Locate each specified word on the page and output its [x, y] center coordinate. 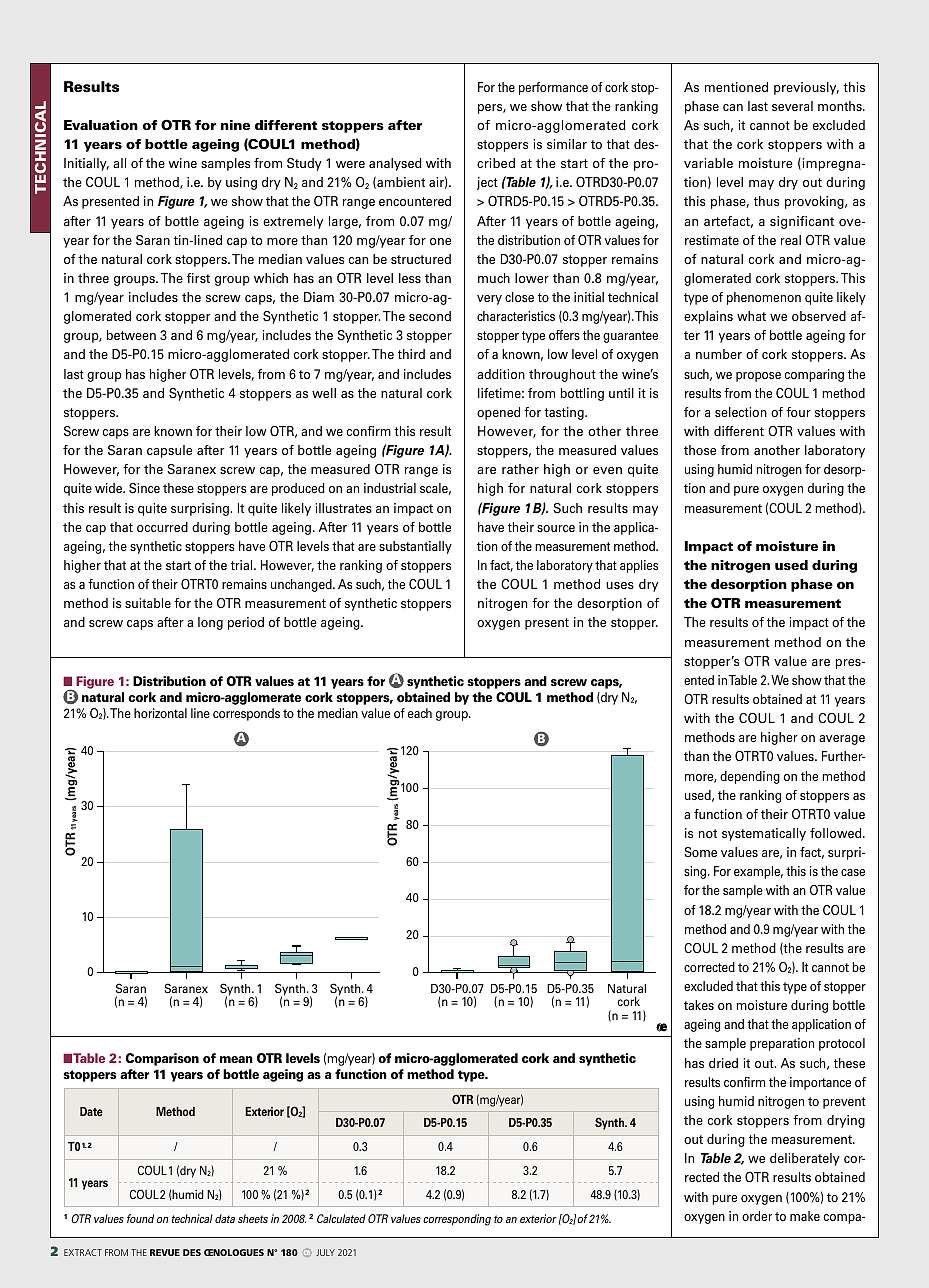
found [140, 1218]
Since [144, 488]
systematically [764, 834]
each [420, 713]
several [792, 106]
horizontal [160, 713]
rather [520, 469]
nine [235, 125]
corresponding [457, 1220]
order [757, 1216]
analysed [395, 164]
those [700, 450]
